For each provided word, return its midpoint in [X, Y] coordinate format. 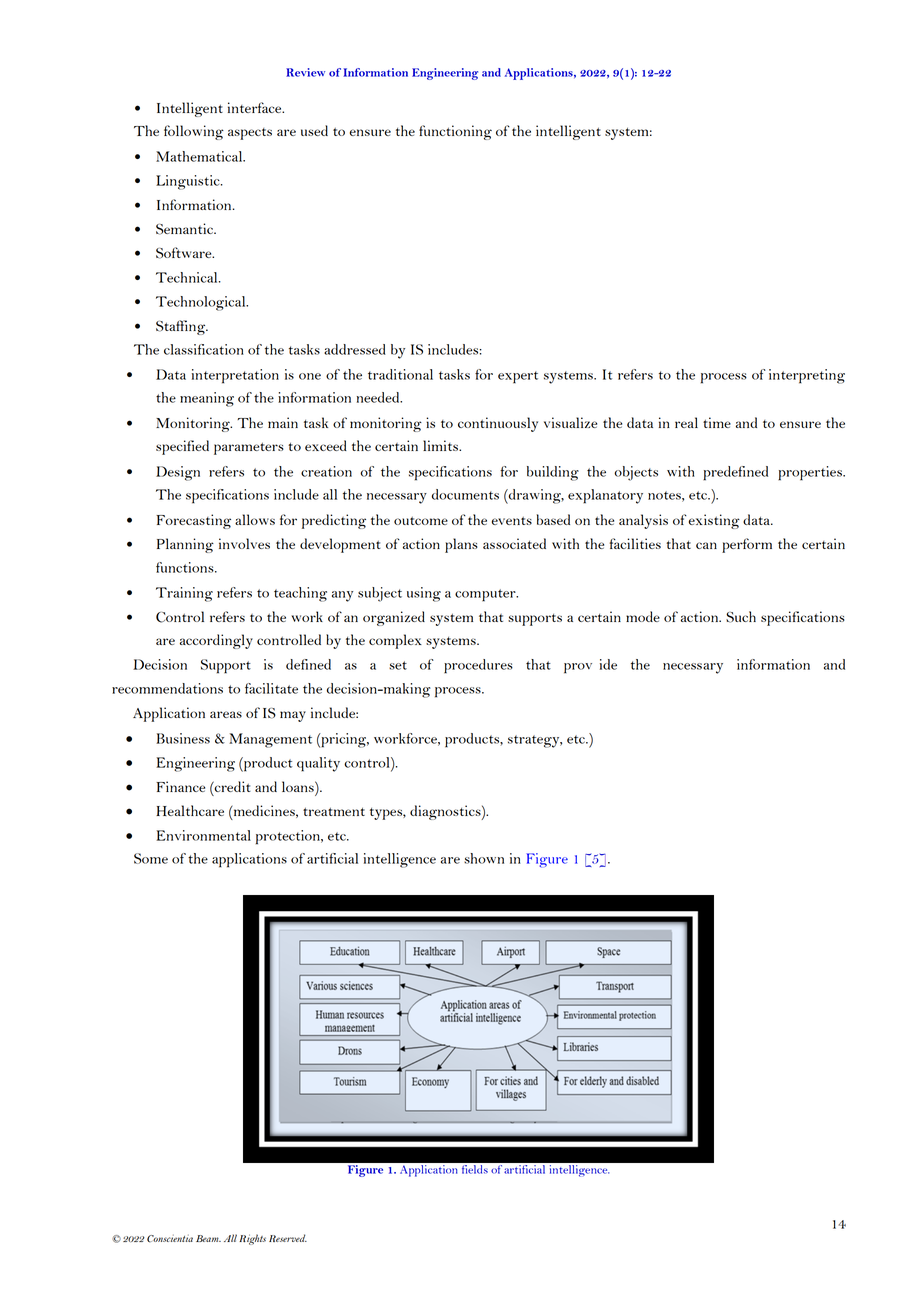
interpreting [807, 376]
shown [484, 858]
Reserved [288, 1238]
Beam [208, 1238]
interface [256, 107]
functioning [455, 132]
